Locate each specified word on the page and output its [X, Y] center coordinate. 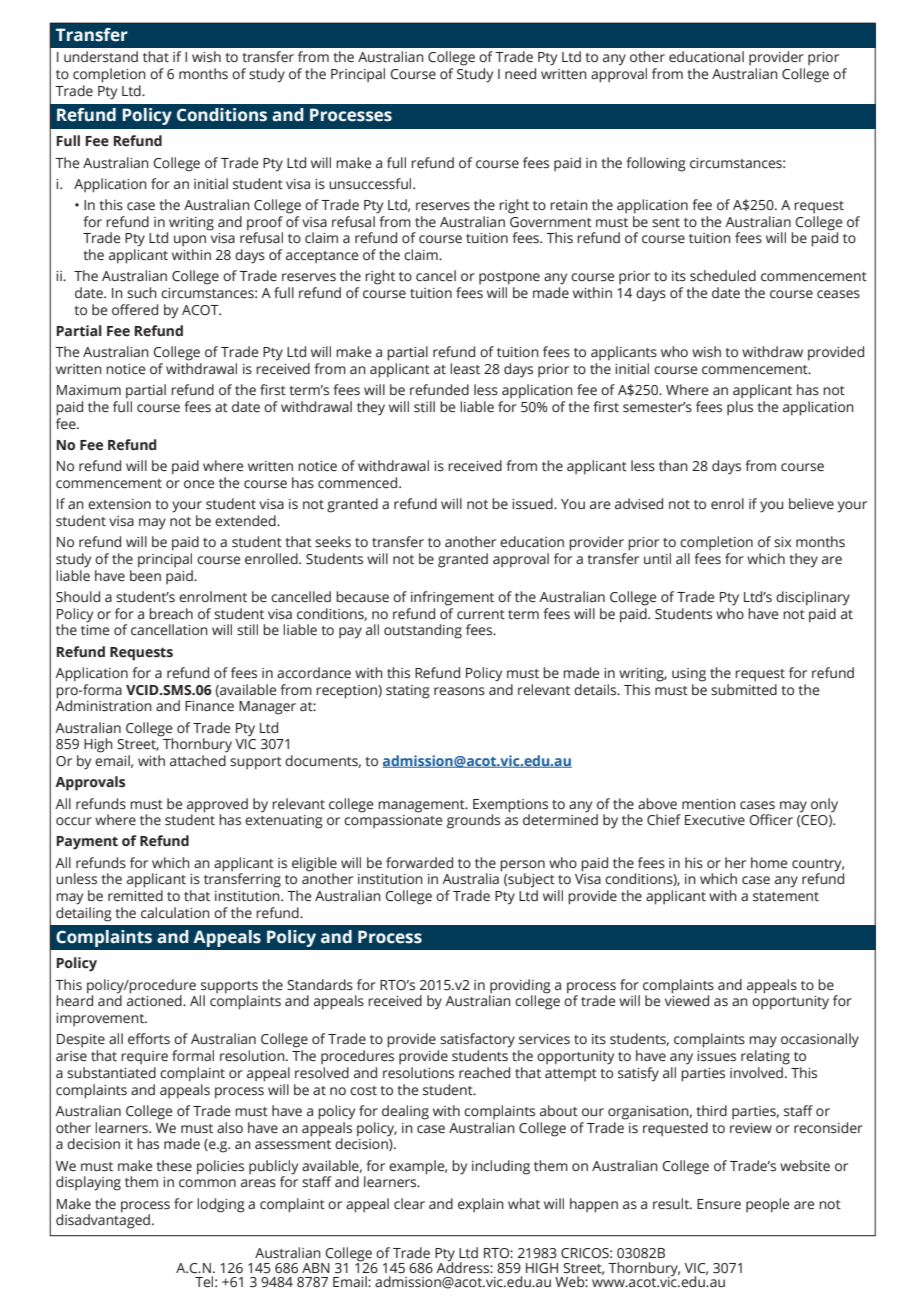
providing [520, 986]
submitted [744, 688]
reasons [459, 691]
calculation [175, 913]
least [465, 369]
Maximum [89, 390]
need [520, 74]
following [656, 164]
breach [171, 614]
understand [101, 57]
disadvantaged [103, 1220]
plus [740, 408]
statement [786, 897]
